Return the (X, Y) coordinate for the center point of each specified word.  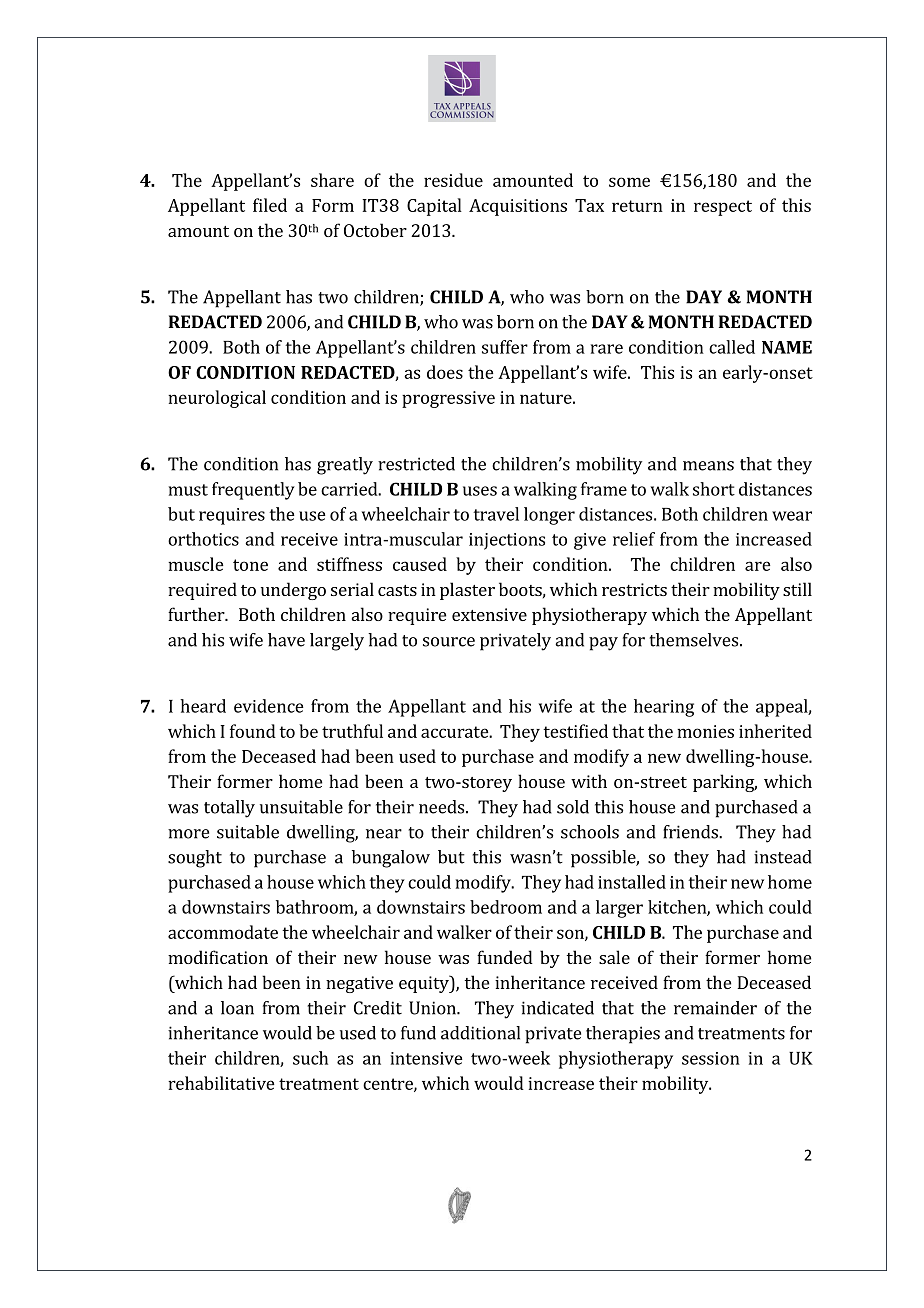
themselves (693, 640)
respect (723, 208)
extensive (489, 614)
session (711, 1058)
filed (270, 205)
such (310, 1058)
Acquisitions (518, 207)
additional (480, 1033)
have (286, 640)
